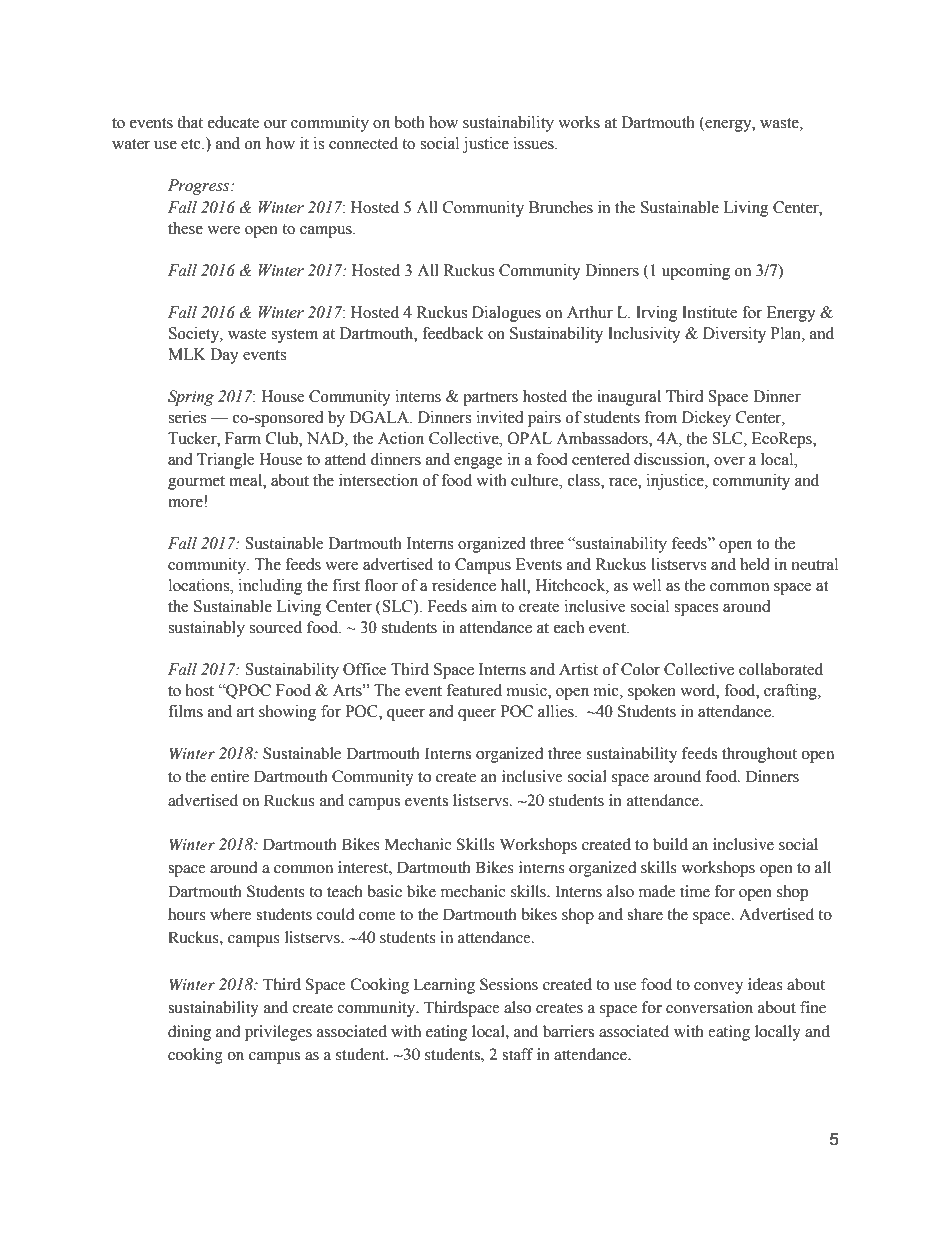 The width and height of the screenshot is (952, 1233). Describe the element at coordinates (709, 1007) in the screenshot. I see `conversation` at that location.
